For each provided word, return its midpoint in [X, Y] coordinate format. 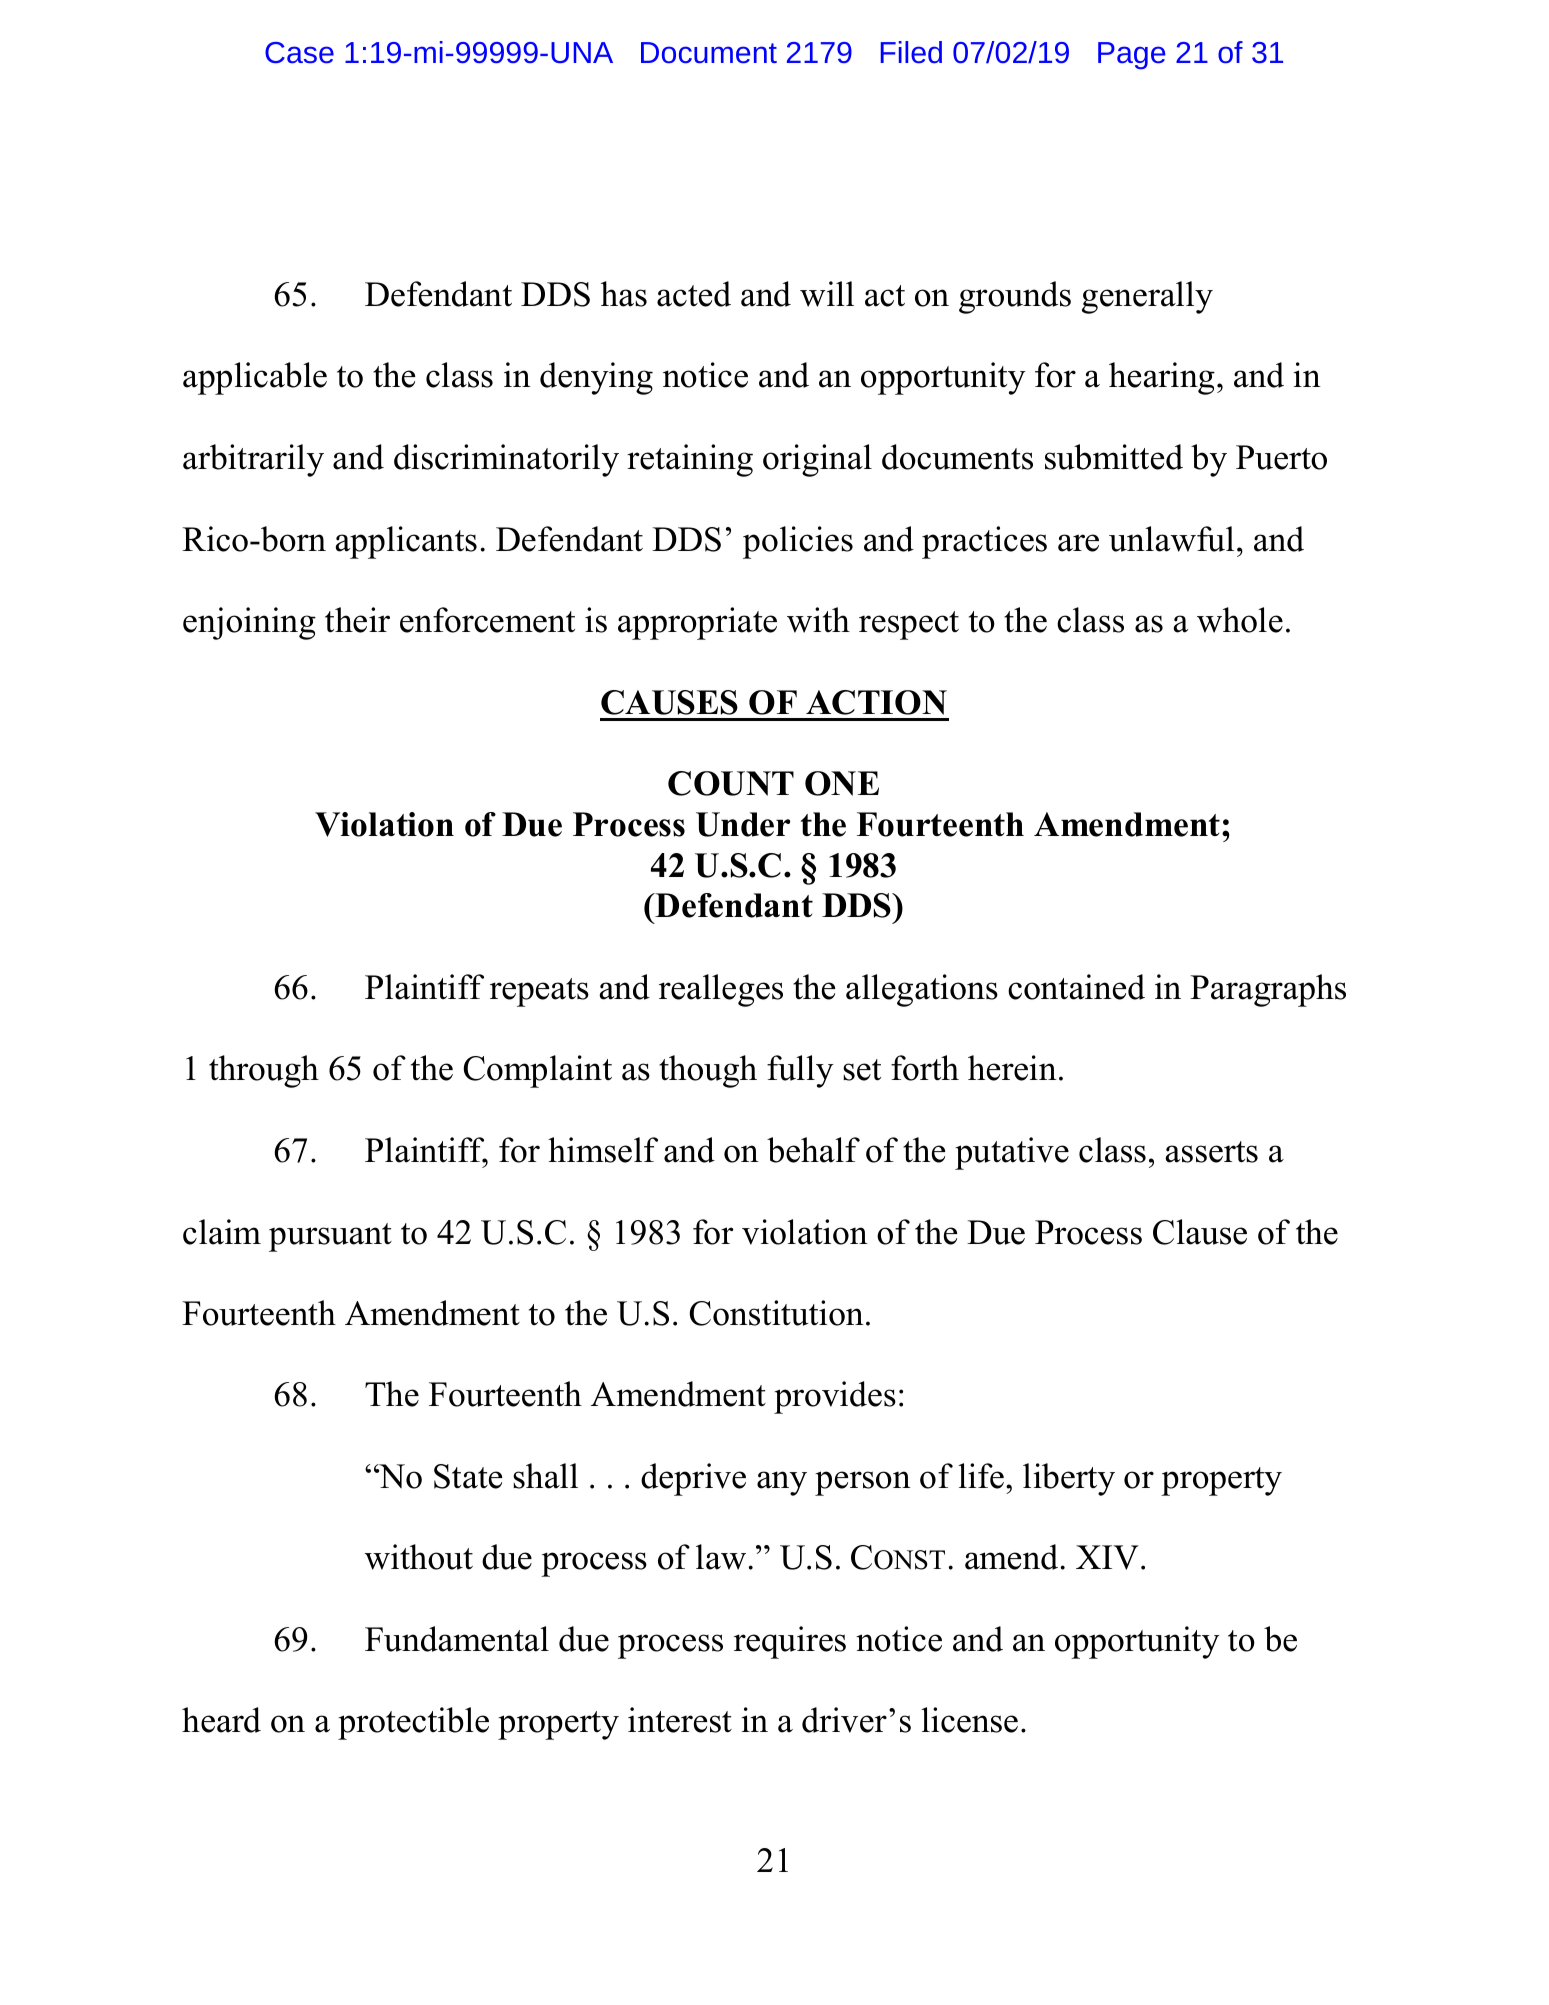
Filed [911, 52]
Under [743, 824]
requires [790, 1642]
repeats [539, 992]
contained [1076, 987]
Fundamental [457, 1639]
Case [299, 52]
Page [1131, 55]
